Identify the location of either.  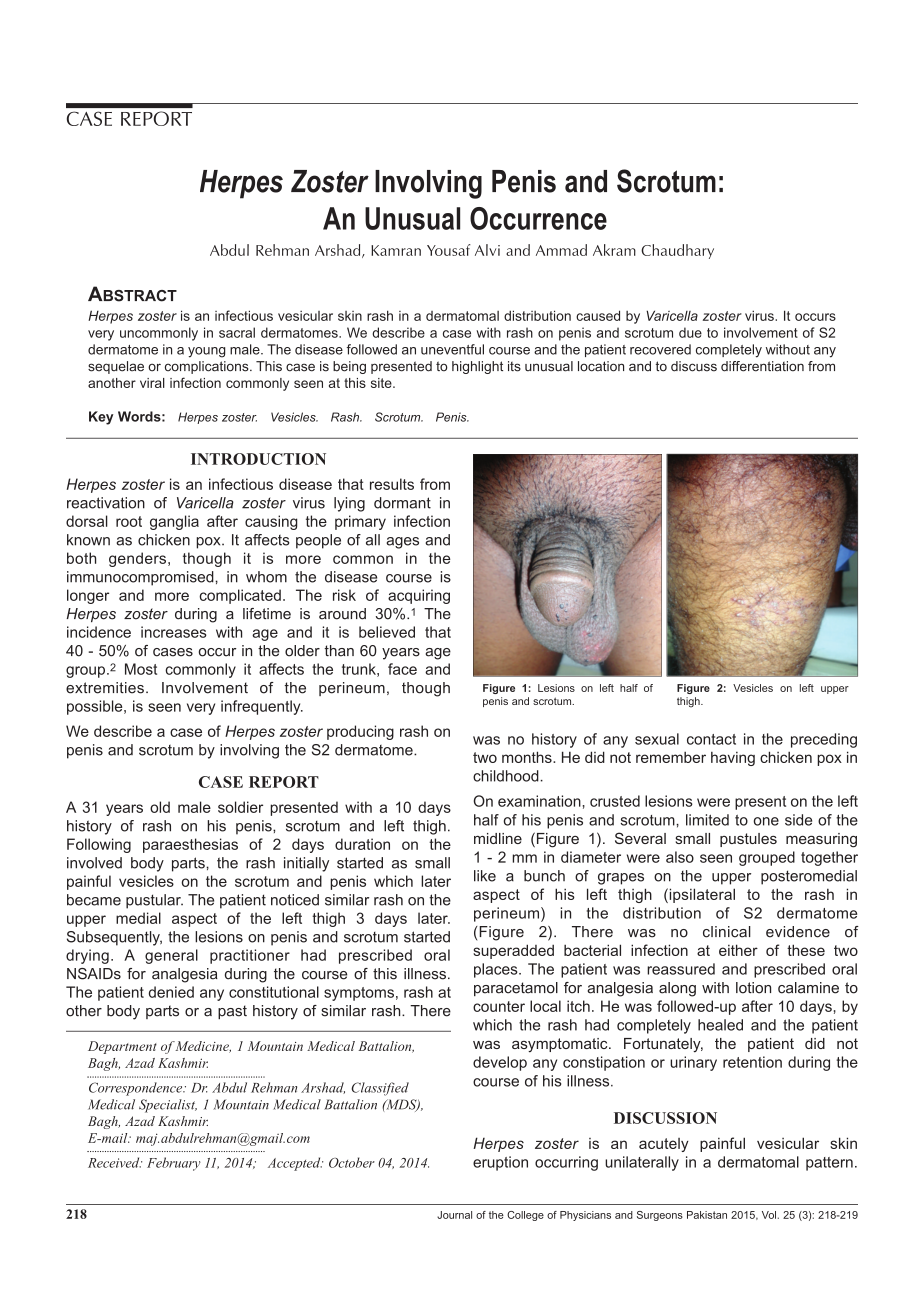
(738, 950).
